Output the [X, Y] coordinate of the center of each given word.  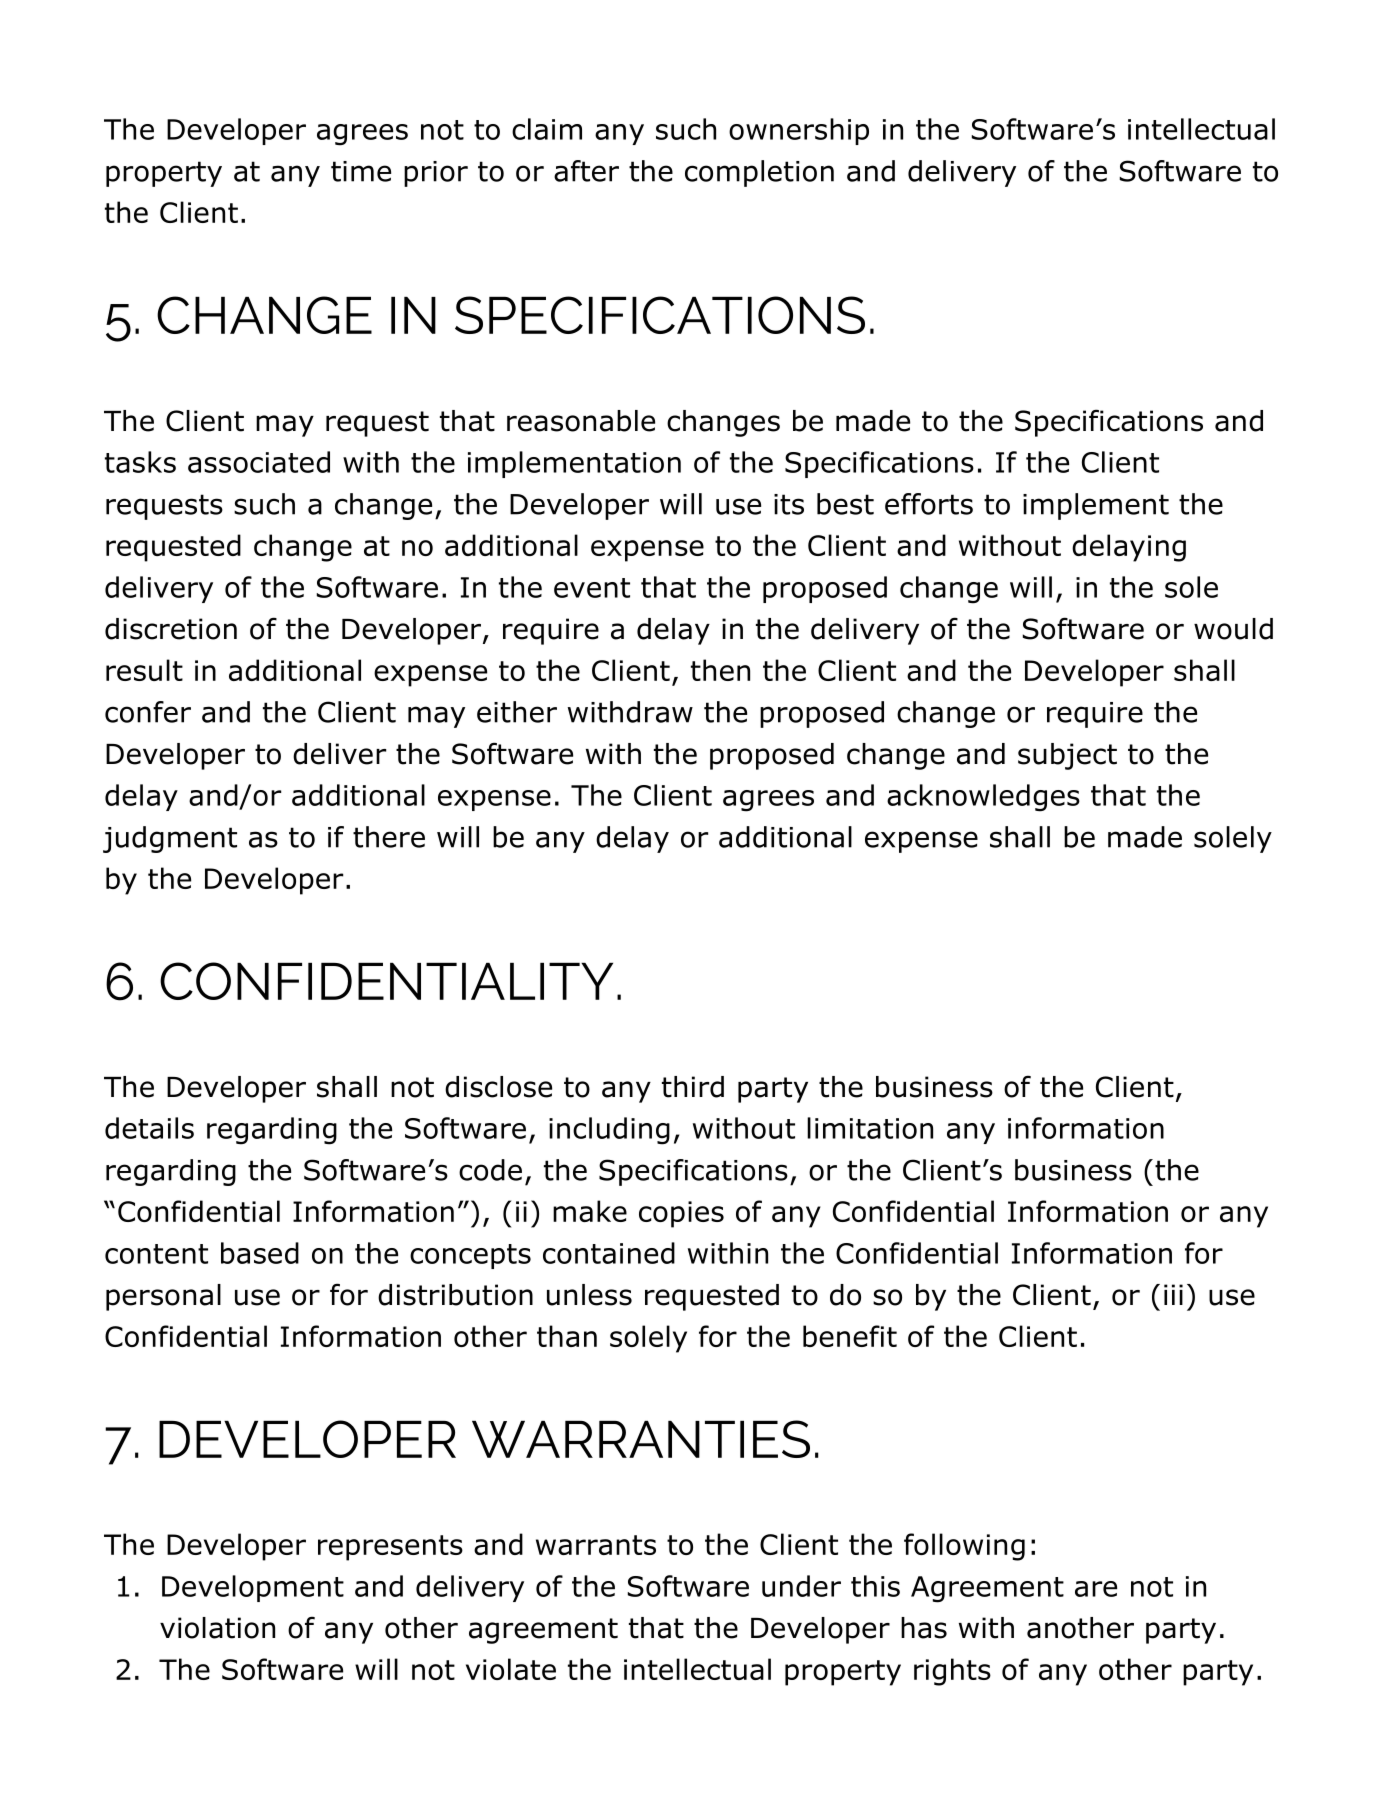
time [361, 171]
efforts [929, 504]
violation [217, 1628]
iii [1173, 1294]
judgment [170, 839]
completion [759, 173]
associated [259, 462]
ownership [799, 131]
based [260, 1253]
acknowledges [983, 798]
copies [681, 1214]
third [693, 1087]
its [789, 504]
